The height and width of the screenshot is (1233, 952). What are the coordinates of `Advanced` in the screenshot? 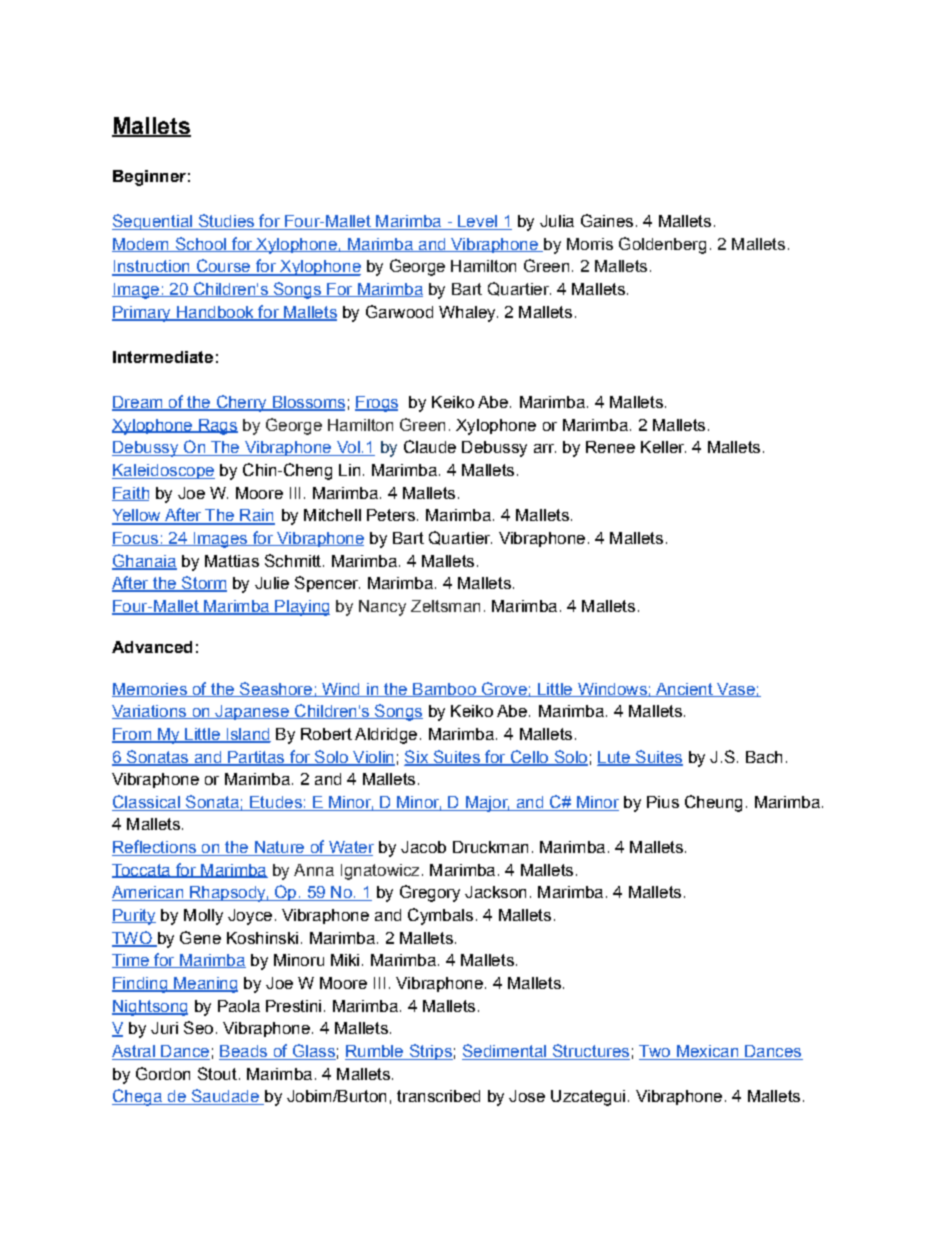 It's located at (152, 647).
